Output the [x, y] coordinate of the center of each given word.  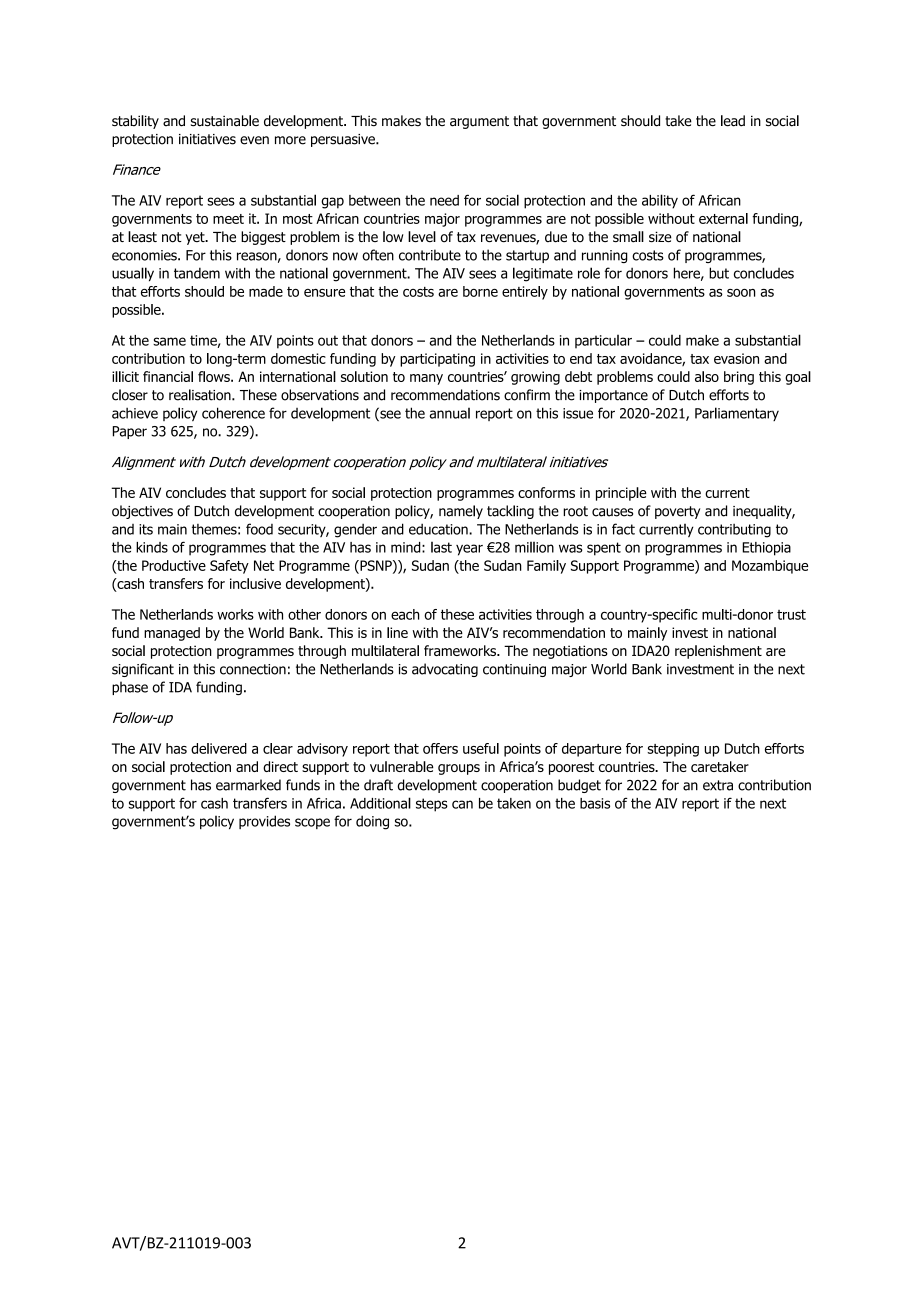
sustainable [225, 121]
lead [733, 121]
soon [741, 293]
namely [461, 512]
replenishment [718, 652]
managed [172, 634]
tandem [197, 273]
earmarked [248, 785]
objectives [142, 512]
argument [479, 122]
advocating [445, 670]
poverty [677, 512]
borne [480, 291]
